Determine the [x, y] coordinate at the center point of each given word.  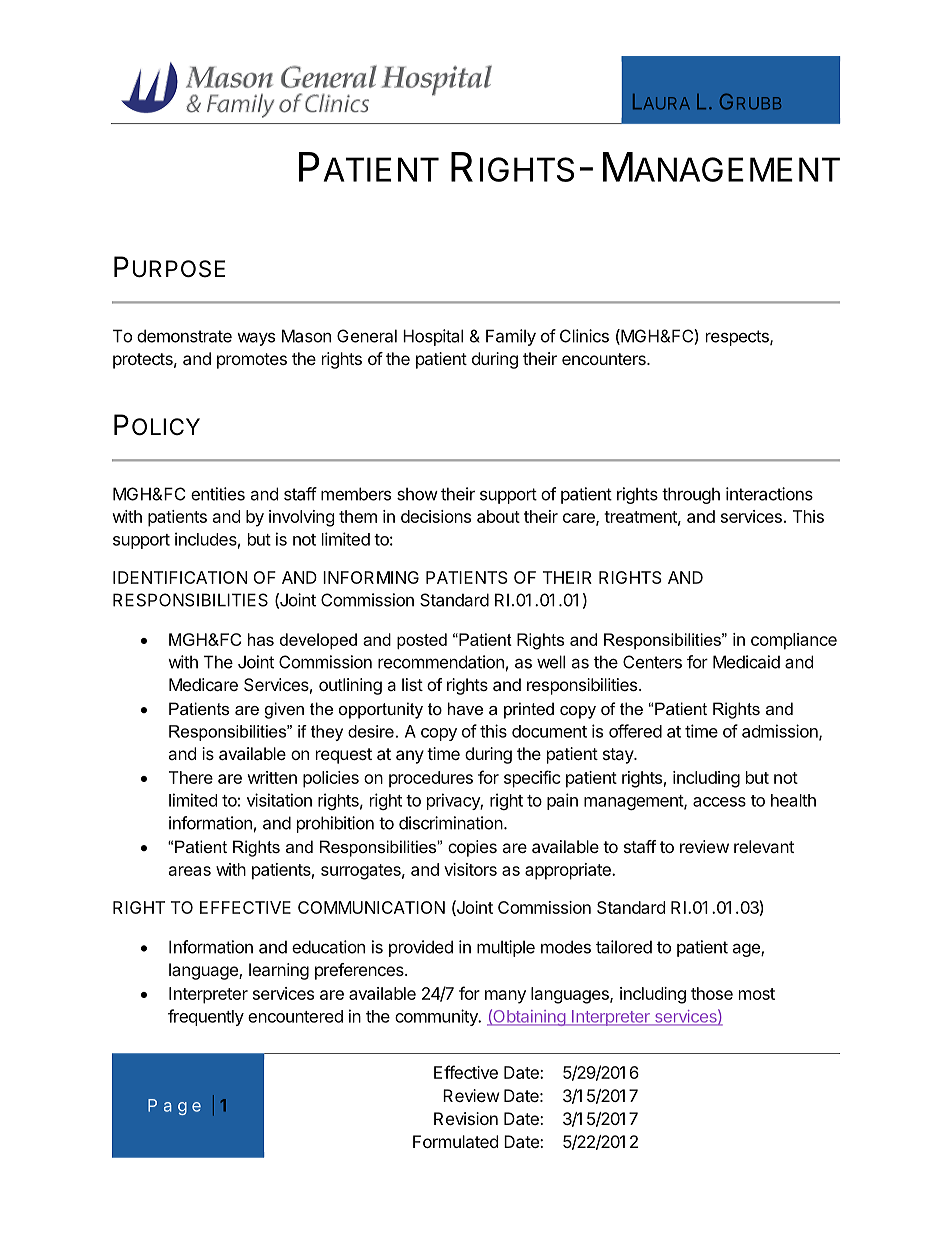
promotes [252, 361]
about [498, 516]
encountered [295, 1016]
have [465, 708]
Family [511, 337]
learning [279, 971]
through [691, 495]
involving [302, 518]
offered [635, 731]
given [284, 710]
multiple [506, 948]
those [712, 993]
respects [738, 338]
